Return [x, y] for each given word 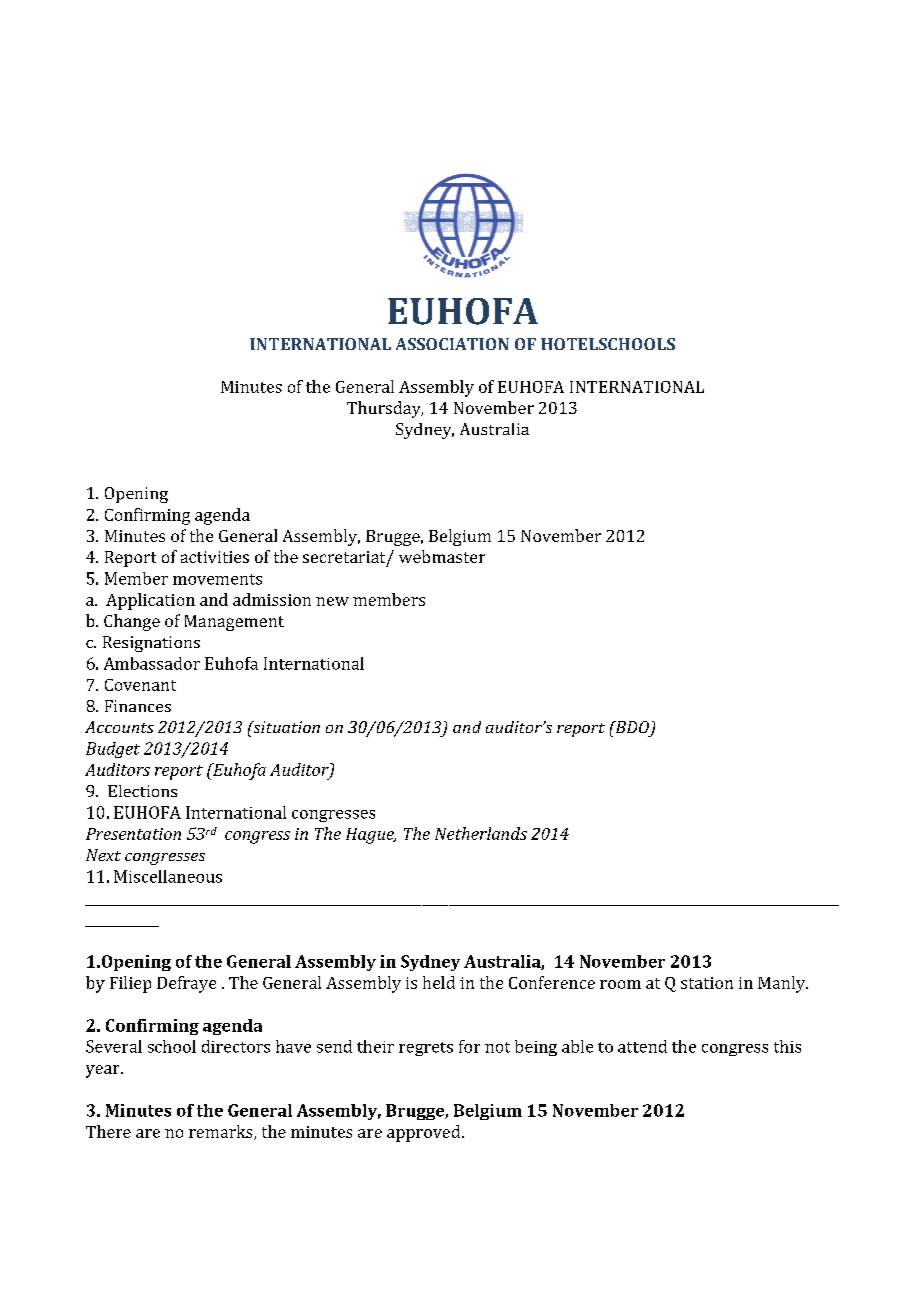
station [707, 983]
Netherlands [481, 833]
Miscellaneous [168, 876]
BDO [631, 727]
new [332, 601]
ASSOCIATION [452, 344]
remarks [222, 1132]
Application [150, 601]
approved [425, 1133]
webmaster [442, 556]
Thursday [385, 409]
